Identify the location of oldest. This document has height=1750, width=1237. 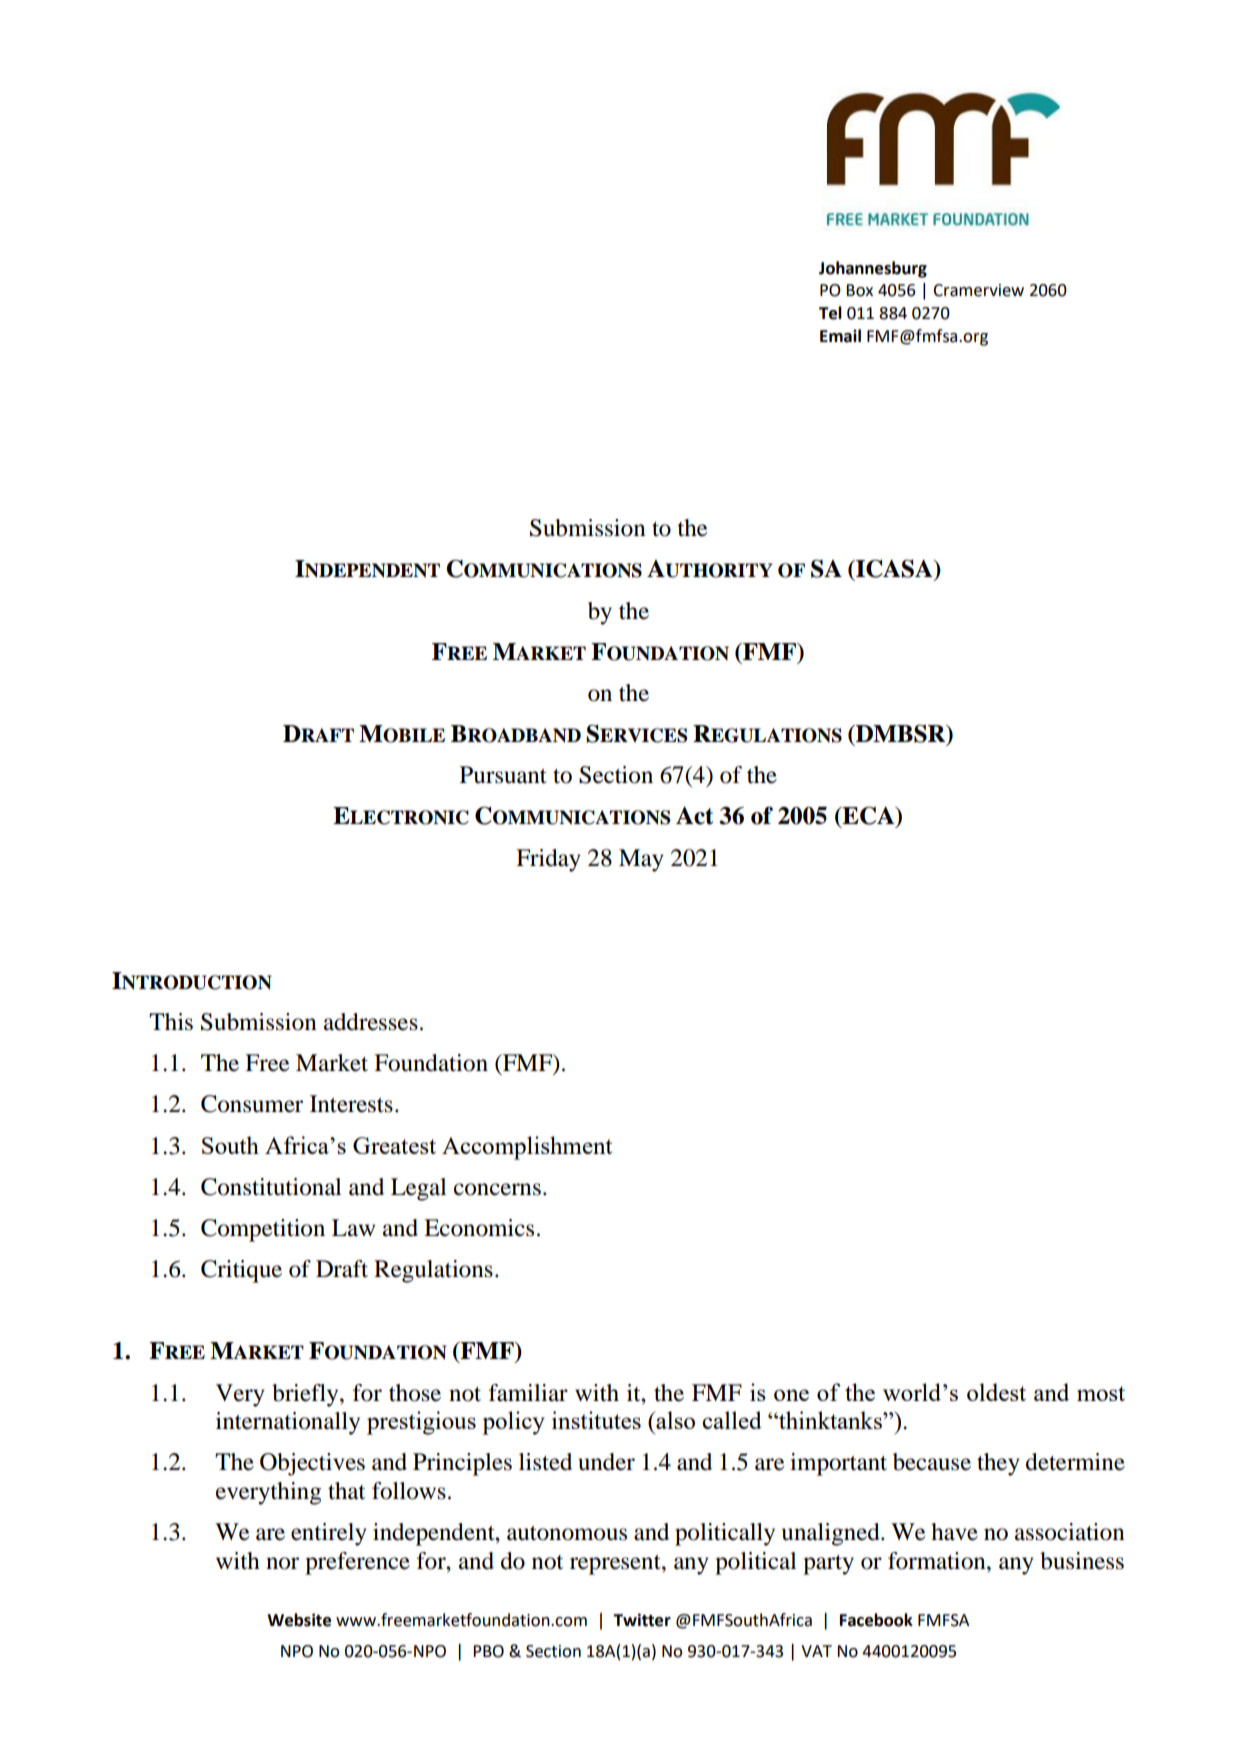
(996, 1392).
